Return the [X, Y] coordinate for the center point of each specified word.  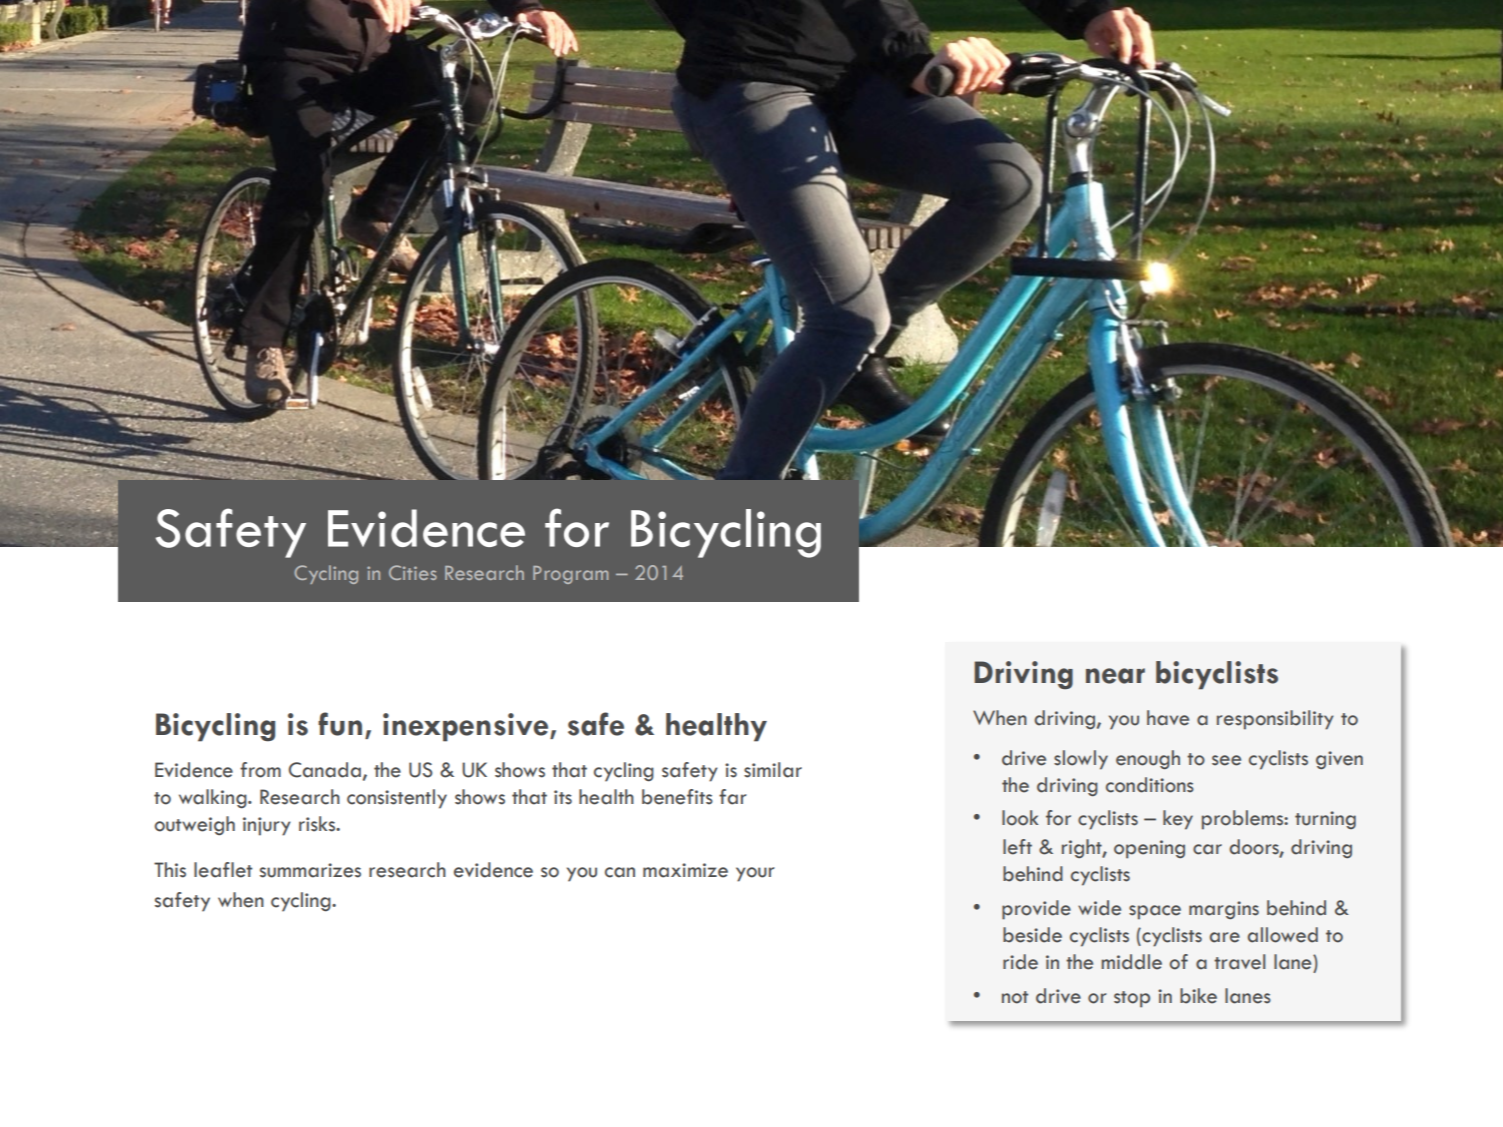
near [1115, 676]
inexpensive [467, 727]
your [755, 874]
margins [1224, 910]
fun [340, 724]
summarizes [310, 870]
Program [570, 575]
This [170, 870]
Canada [325, 770]
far [733, 797]
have [1168, 718]
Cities [413, 572]
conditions [1150, 785]
